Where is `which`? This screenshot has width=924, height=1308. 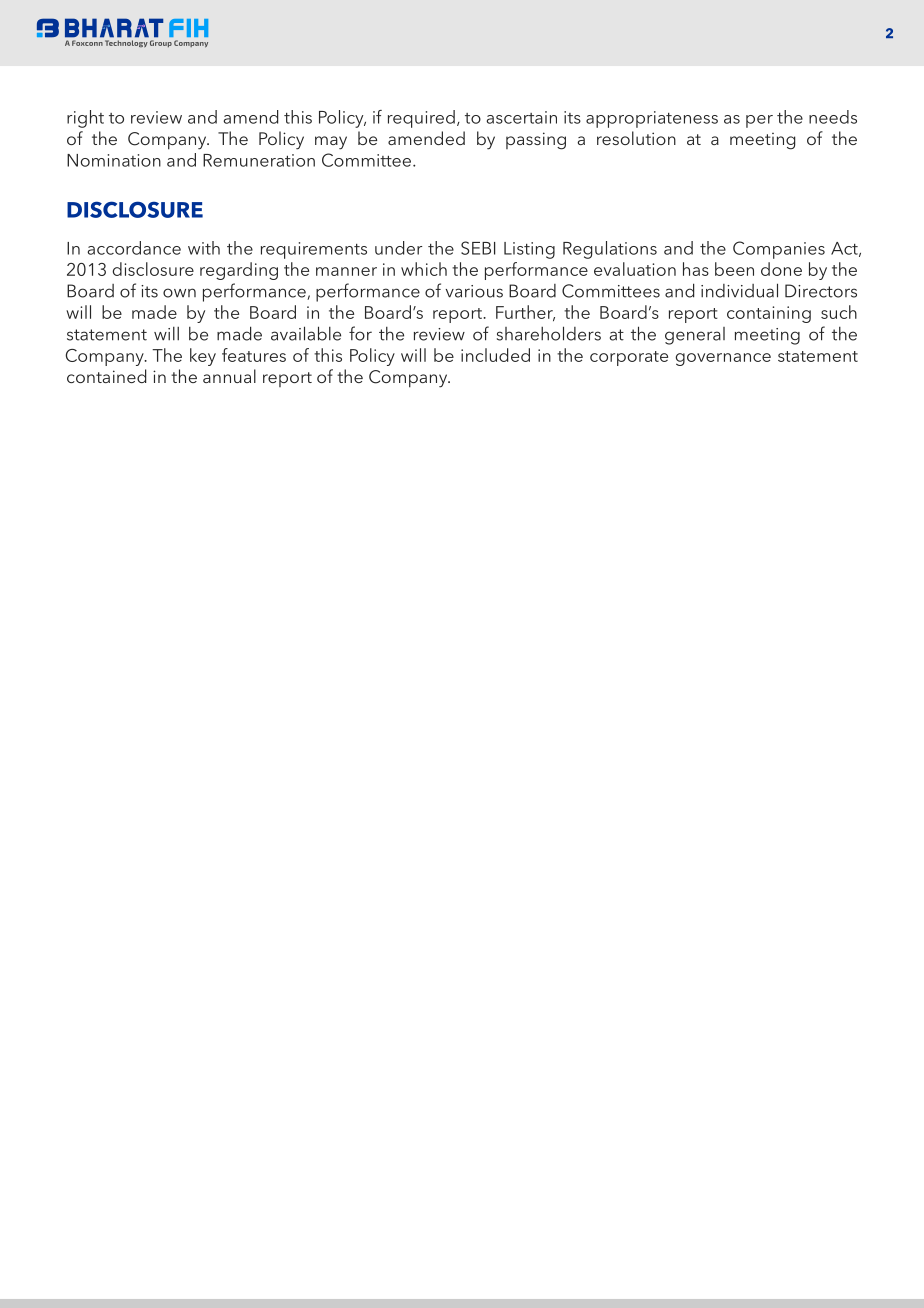
which is located at coordinates (424, 269).
